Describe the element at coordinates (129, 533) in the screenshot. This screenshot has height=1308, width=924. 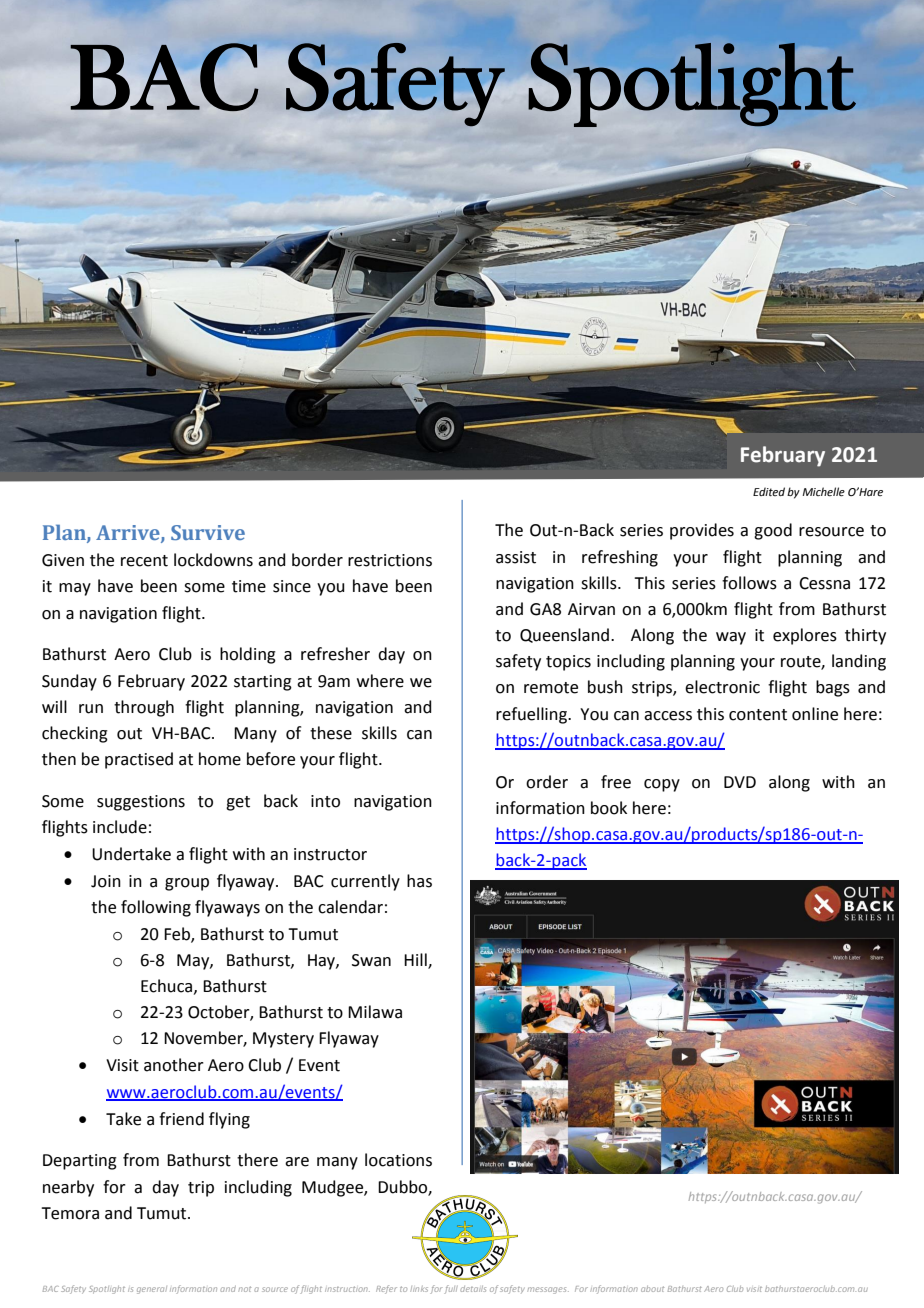
I see `Arrive` at that location.
